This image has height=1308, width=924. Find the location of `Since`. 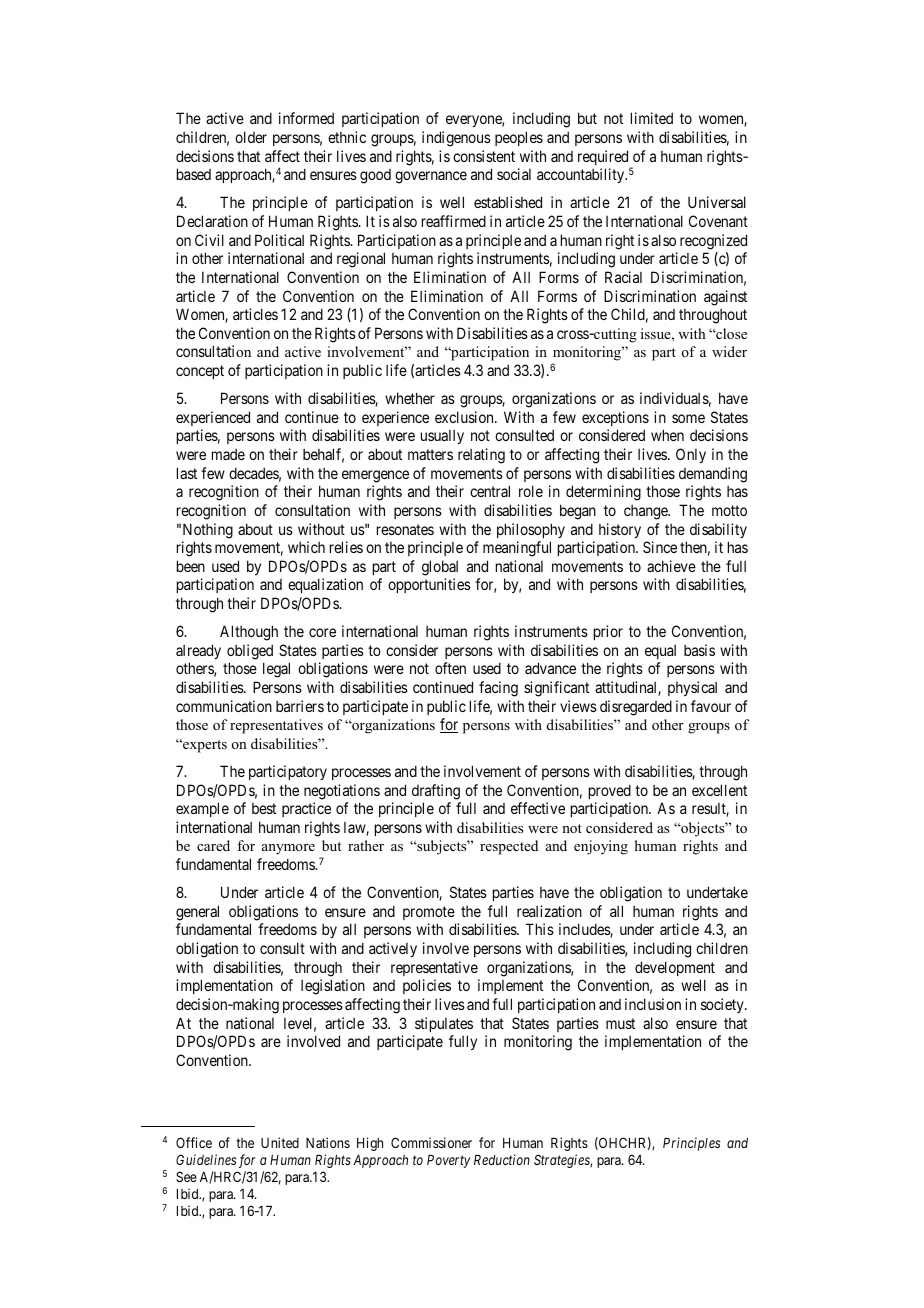

Since is located at coordinates (660, 547).
